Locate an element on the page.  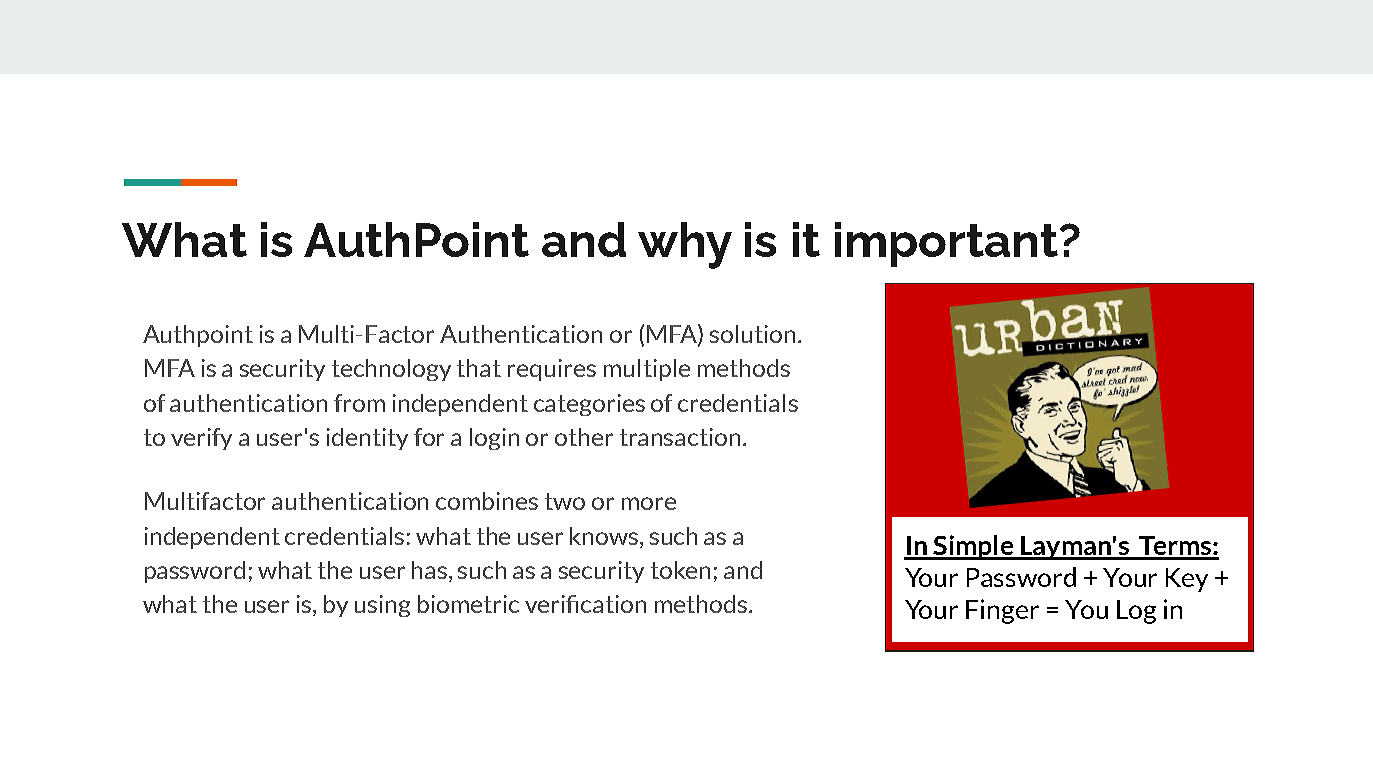
token is located at coordinates (680, 570).
